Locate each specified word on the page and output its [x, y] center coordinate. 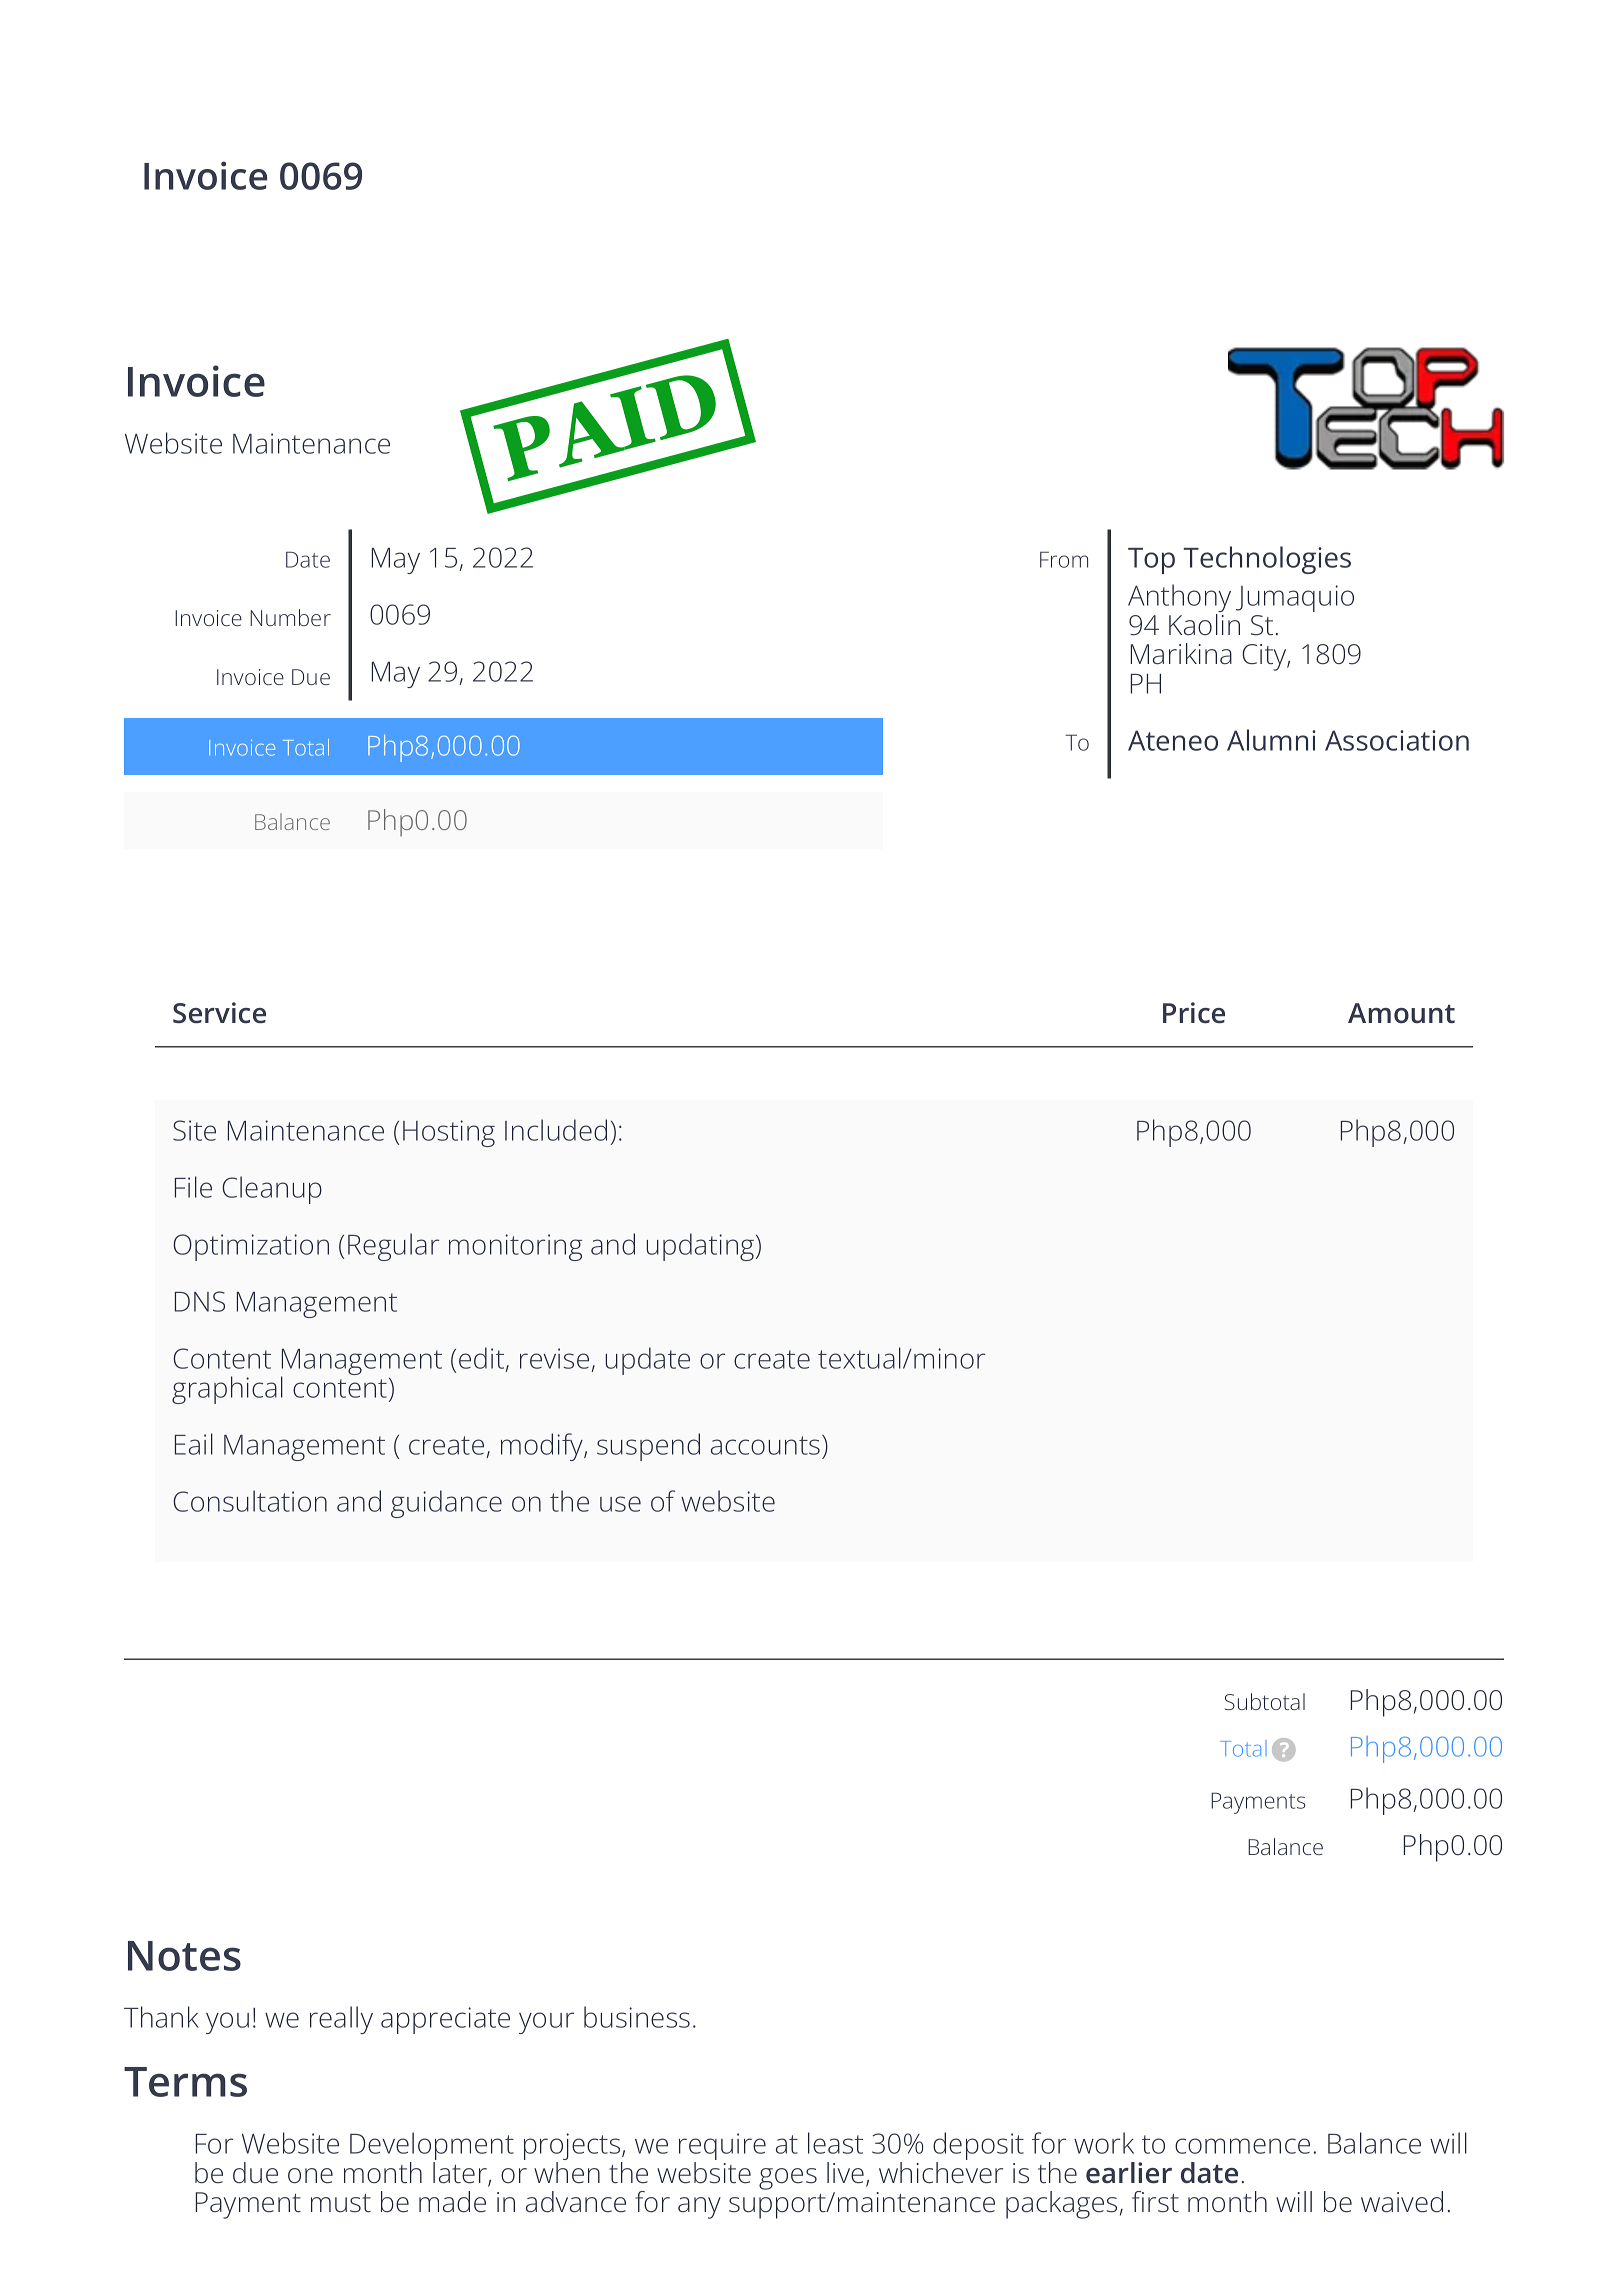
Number [290, 617]
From [1064, 559]
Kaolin [1204, 623]
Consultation [250, 1501]
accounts [765, 1445]
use [620, 1504]
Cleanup [272, 1190]
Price [1194, 1013]
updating [700, 1247]
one [310, 2176]
